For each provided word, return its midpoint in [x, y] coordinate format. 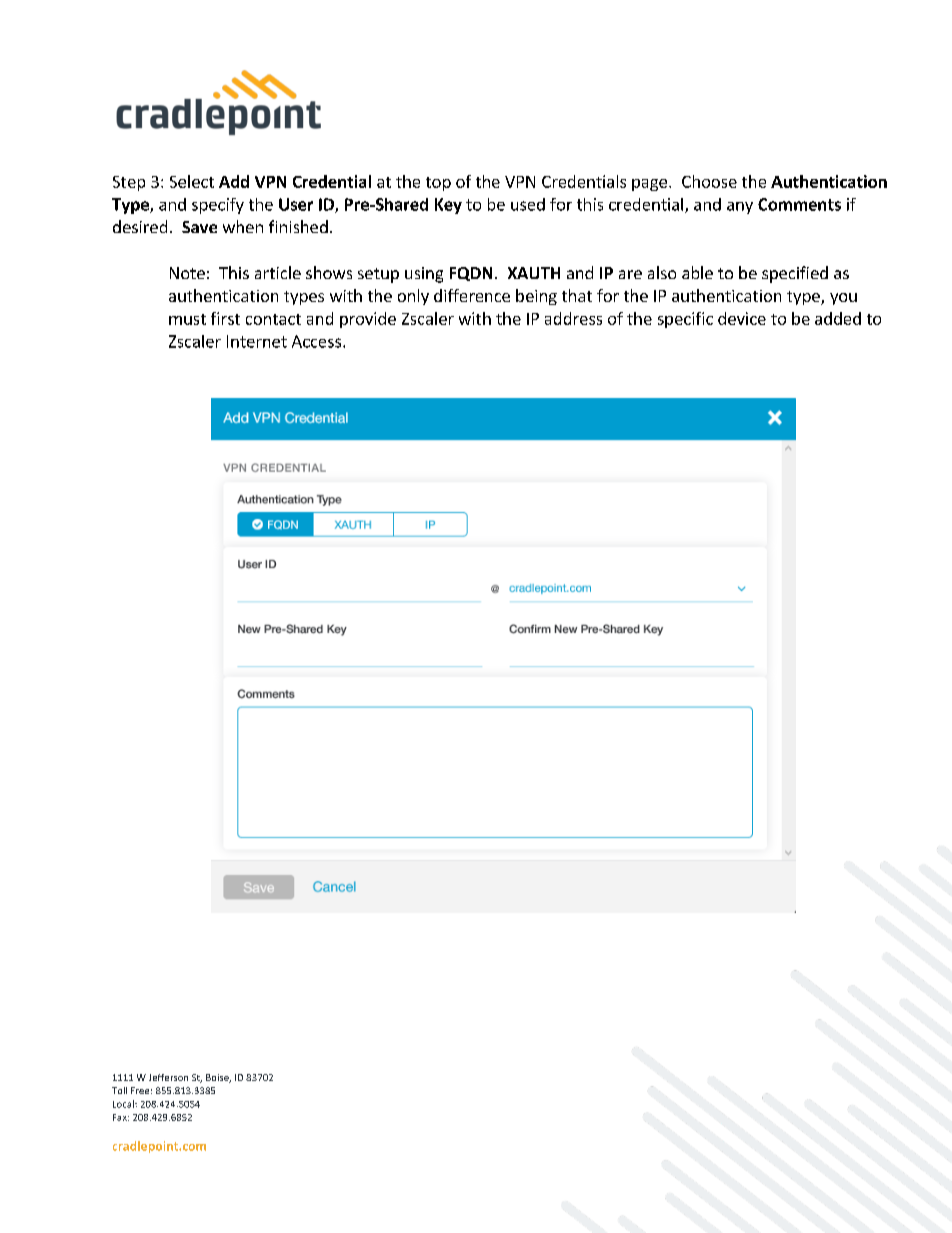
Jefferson [168, 1077]
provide [368, 320]
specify [218, 206]
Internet [257, 341]
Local [124, 1104]
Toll [119, 1090]
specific [685, 320]
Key [448, 206]
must [187, 319]
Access [316, 341]
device [742, 318]
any [740, 208]
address [573, 318]
